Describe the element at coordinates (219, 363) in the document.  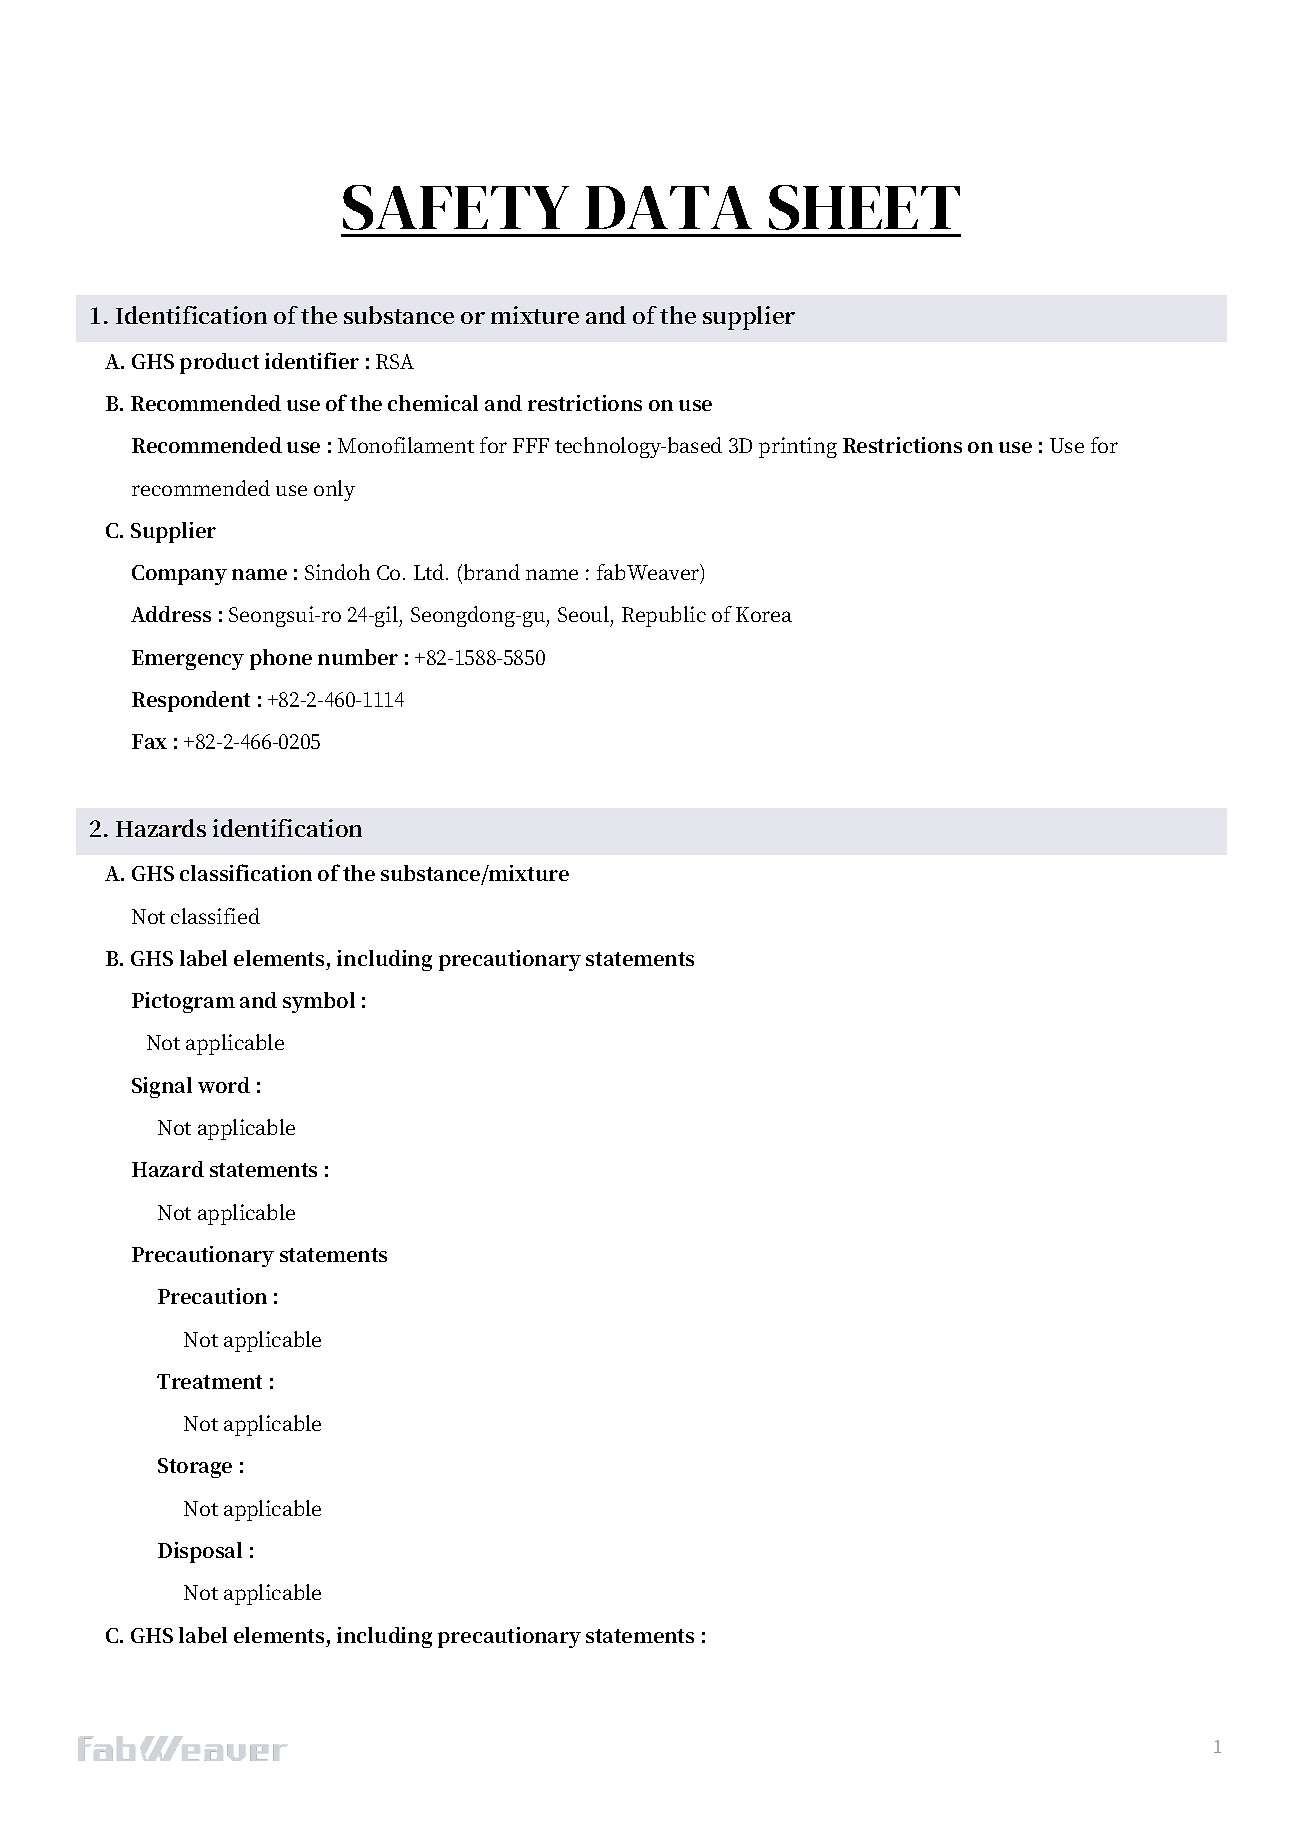
I see `product` at that location.
